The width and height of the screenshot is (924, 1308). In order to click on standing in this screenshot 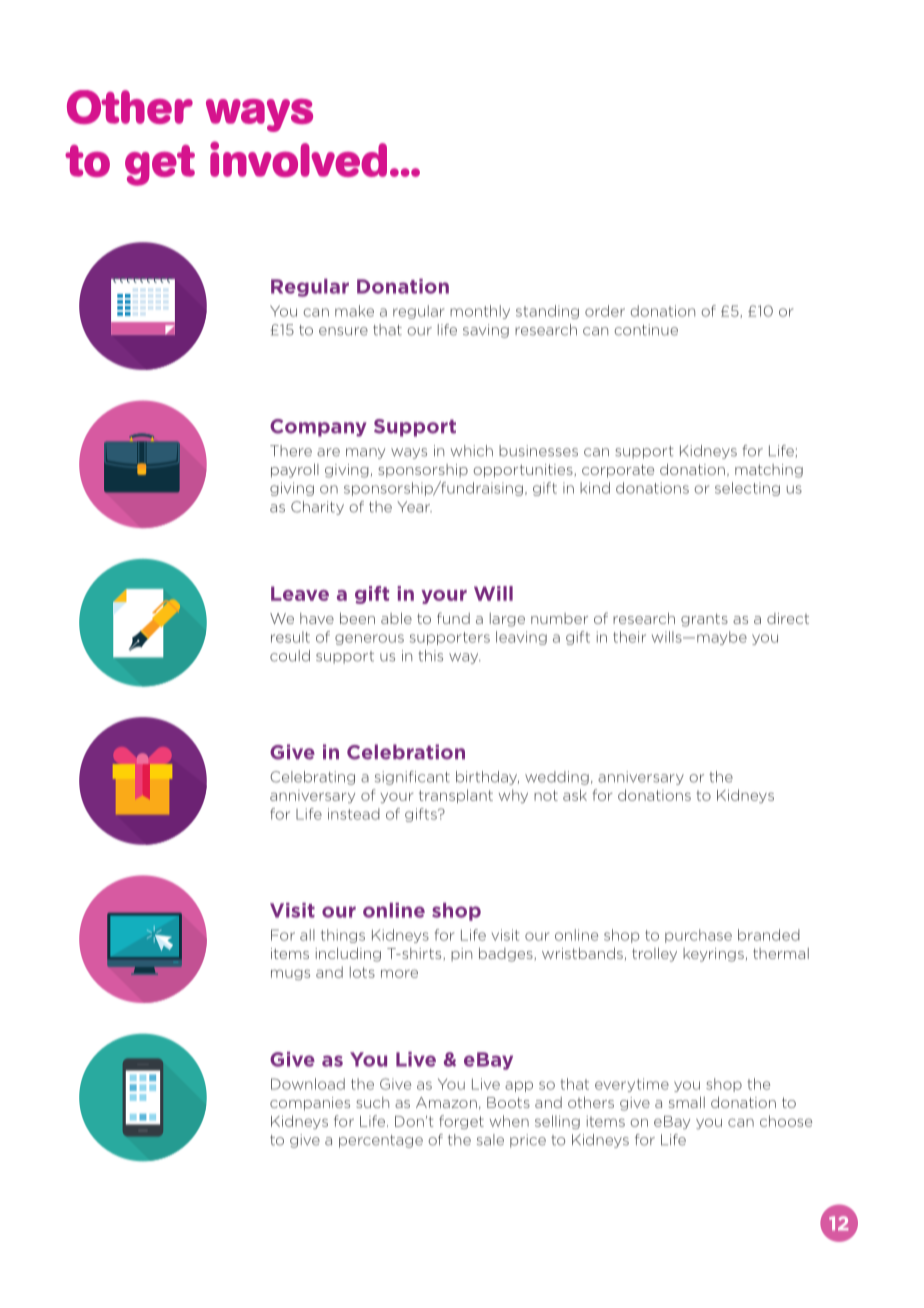, I will do `click(547, 312)`.
